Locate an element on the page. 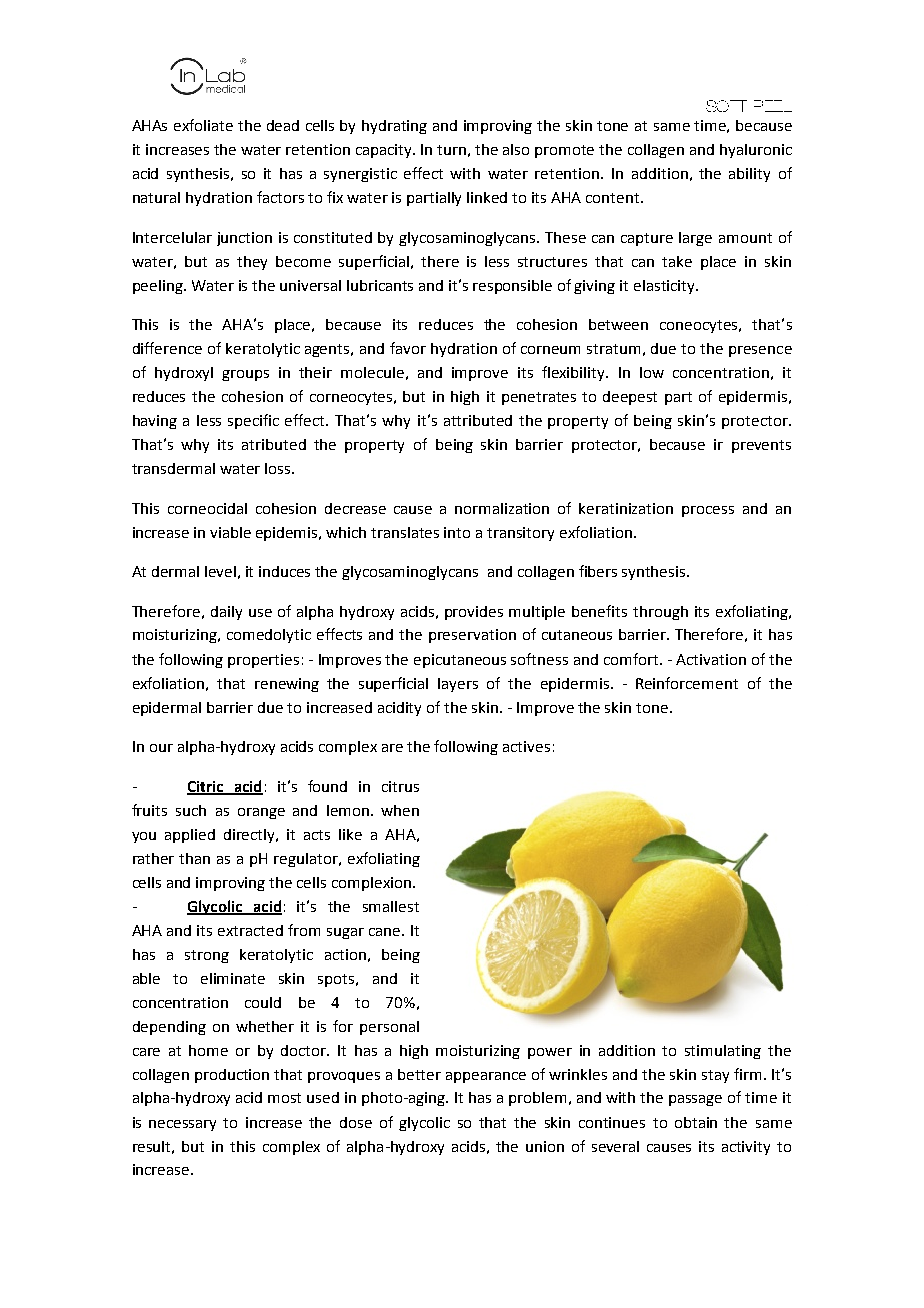 This page has width=924, height=1308. linked is located at coordinates (487, 197).
